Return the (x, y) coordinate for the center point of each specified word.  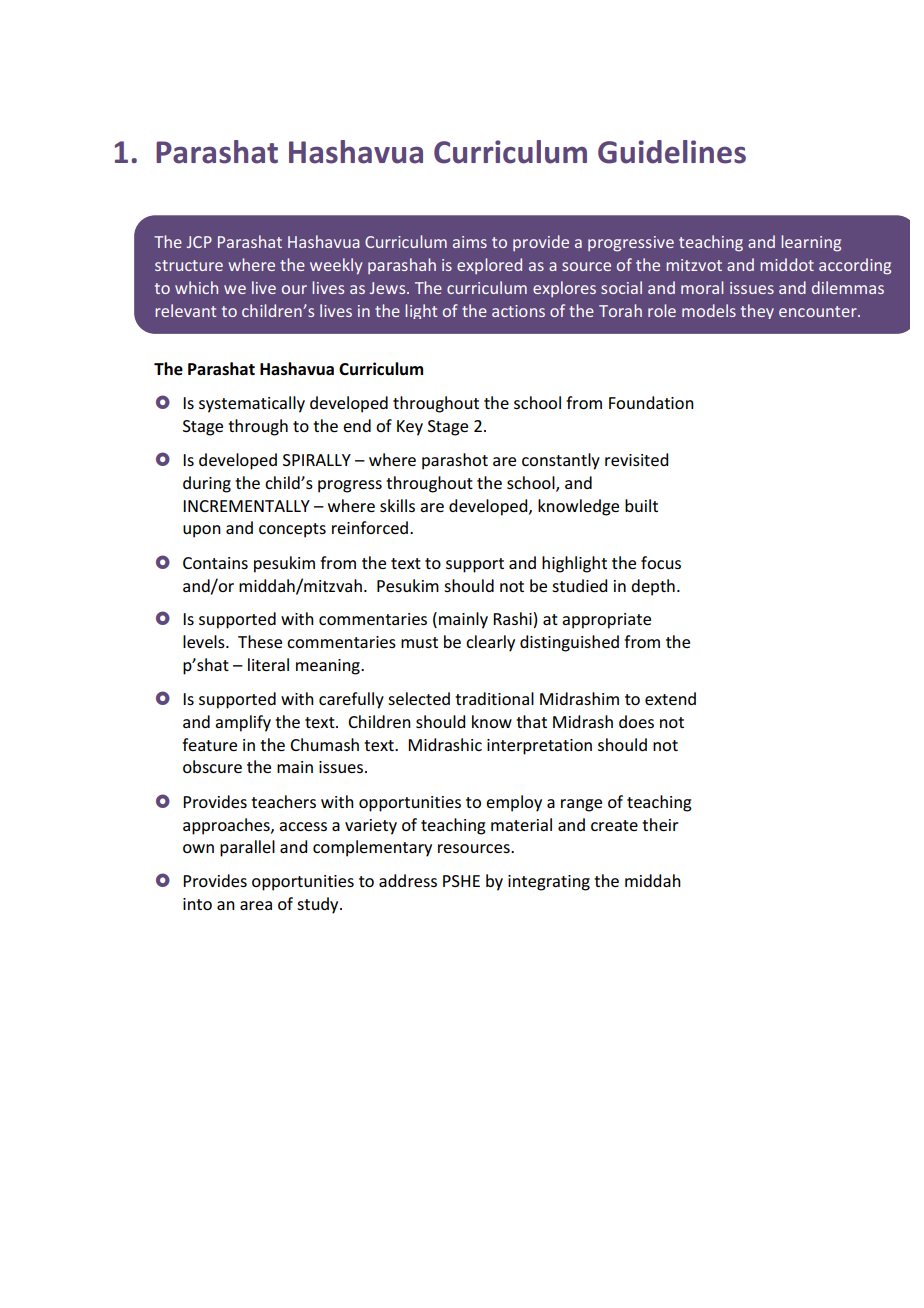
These (260, 641)
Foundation (651, 402)
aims (470, 242)
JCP (199, 242)
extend (670, 698)
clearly (490, 643)
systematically (252, 404)
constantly (561, 461)
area (256, 905)
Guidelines (672, 152)
